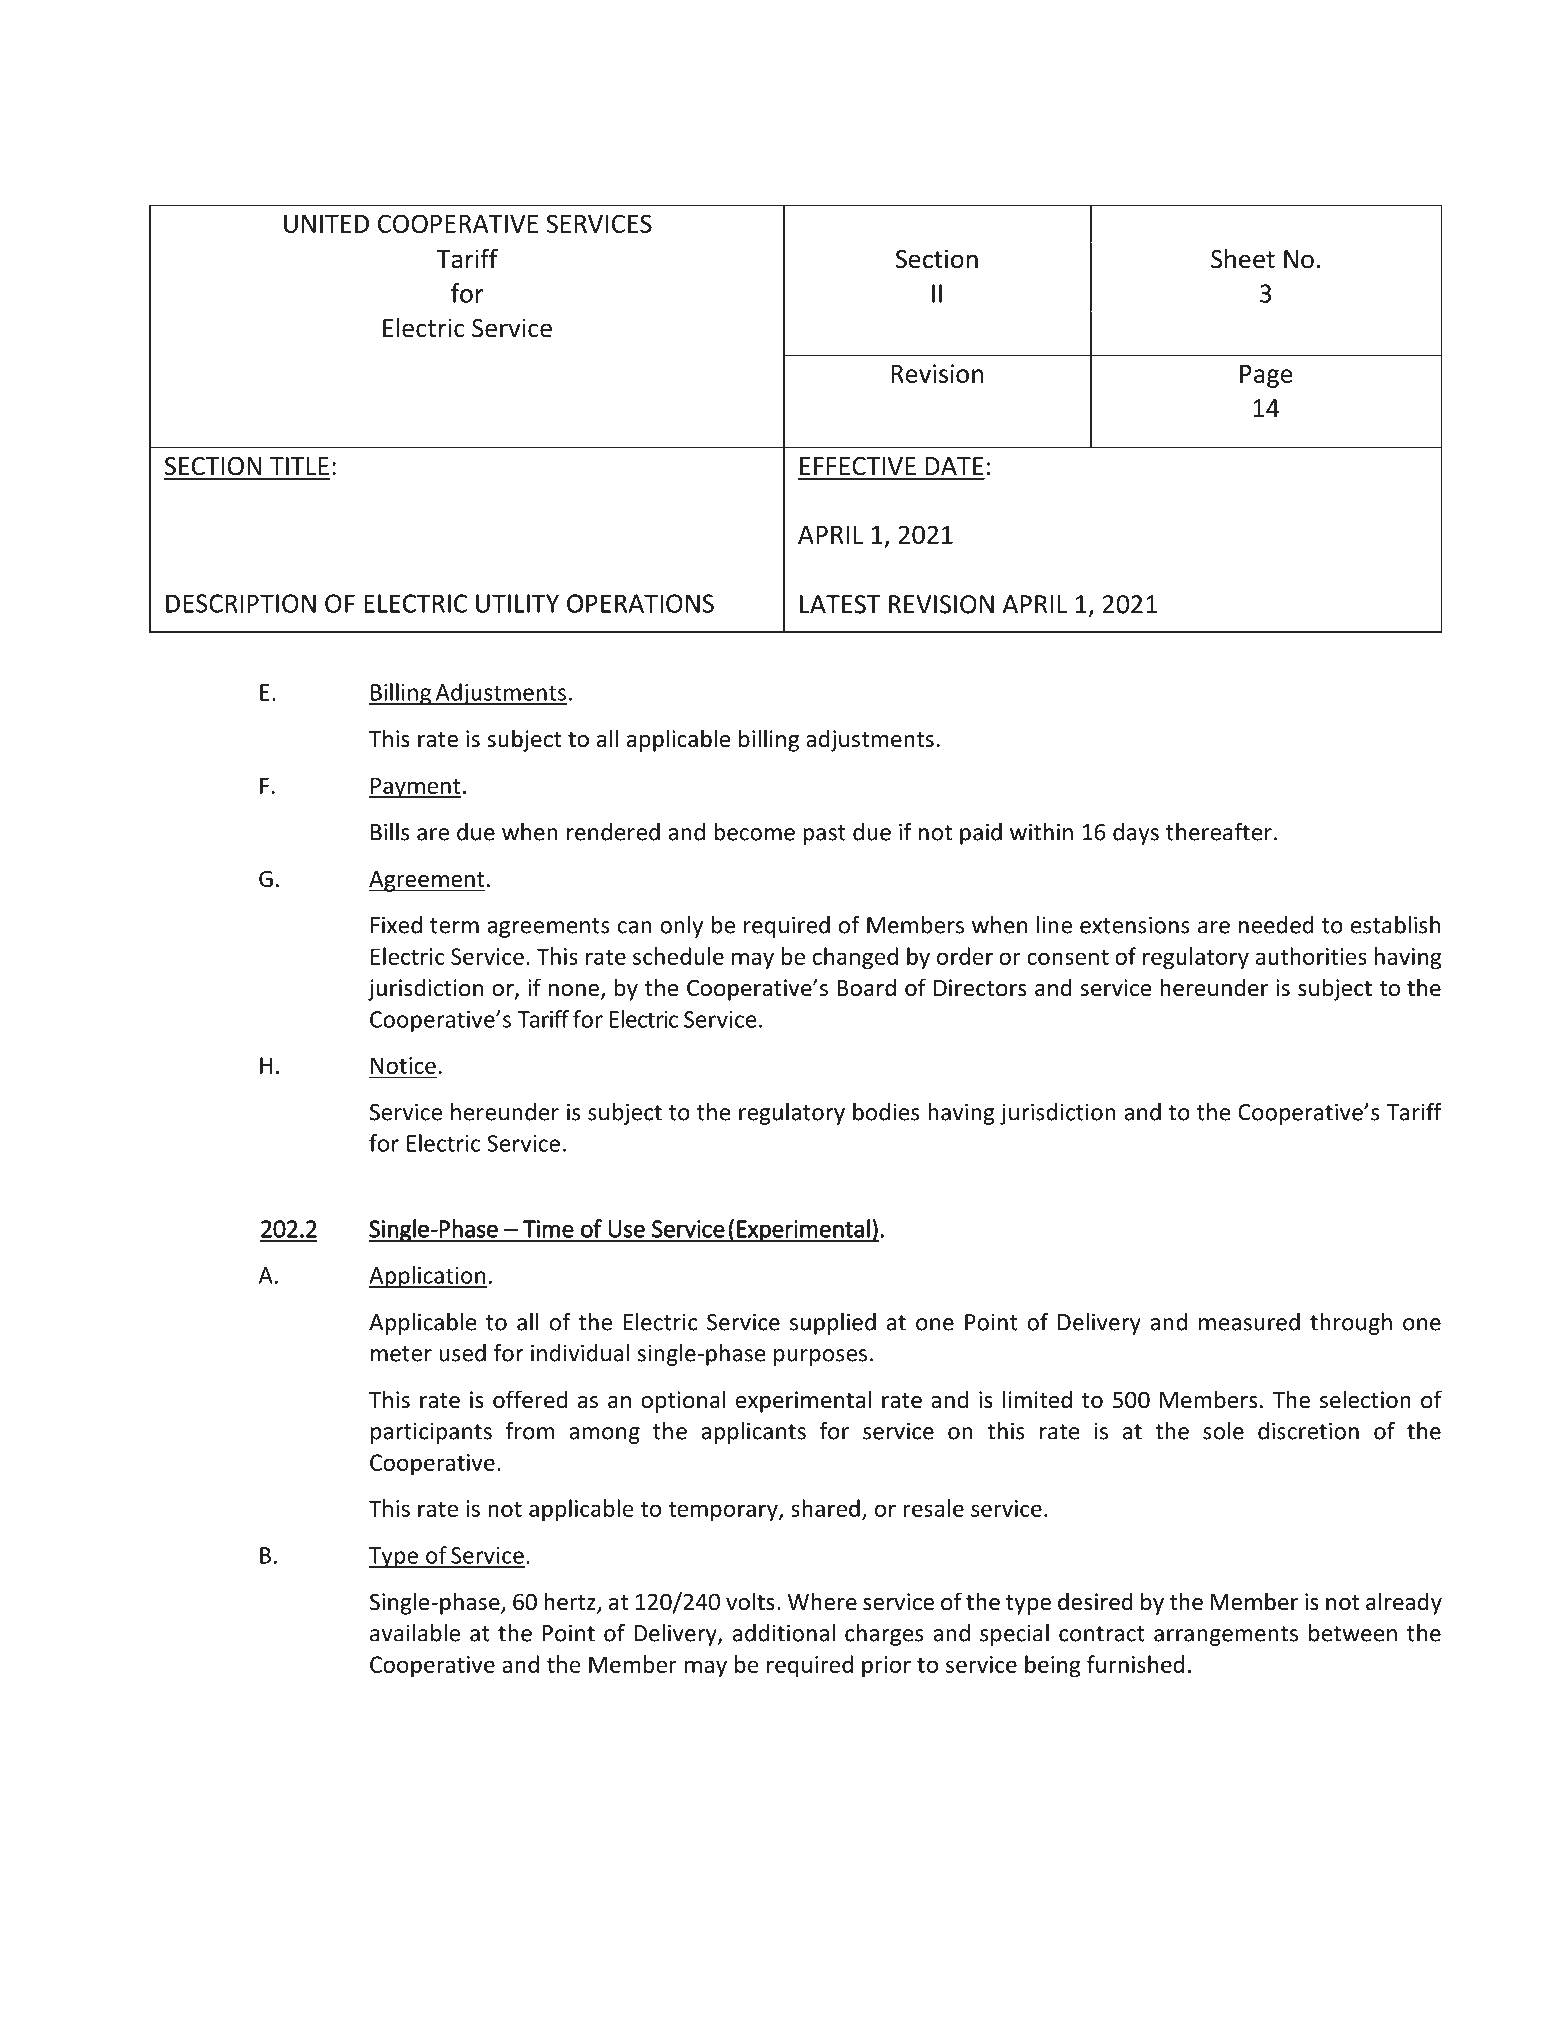 Image resolution: width=1568 pixels, height=2029 pixels. Describe the element at coordinates (824, 835) in the page. I see `past` at that location.
